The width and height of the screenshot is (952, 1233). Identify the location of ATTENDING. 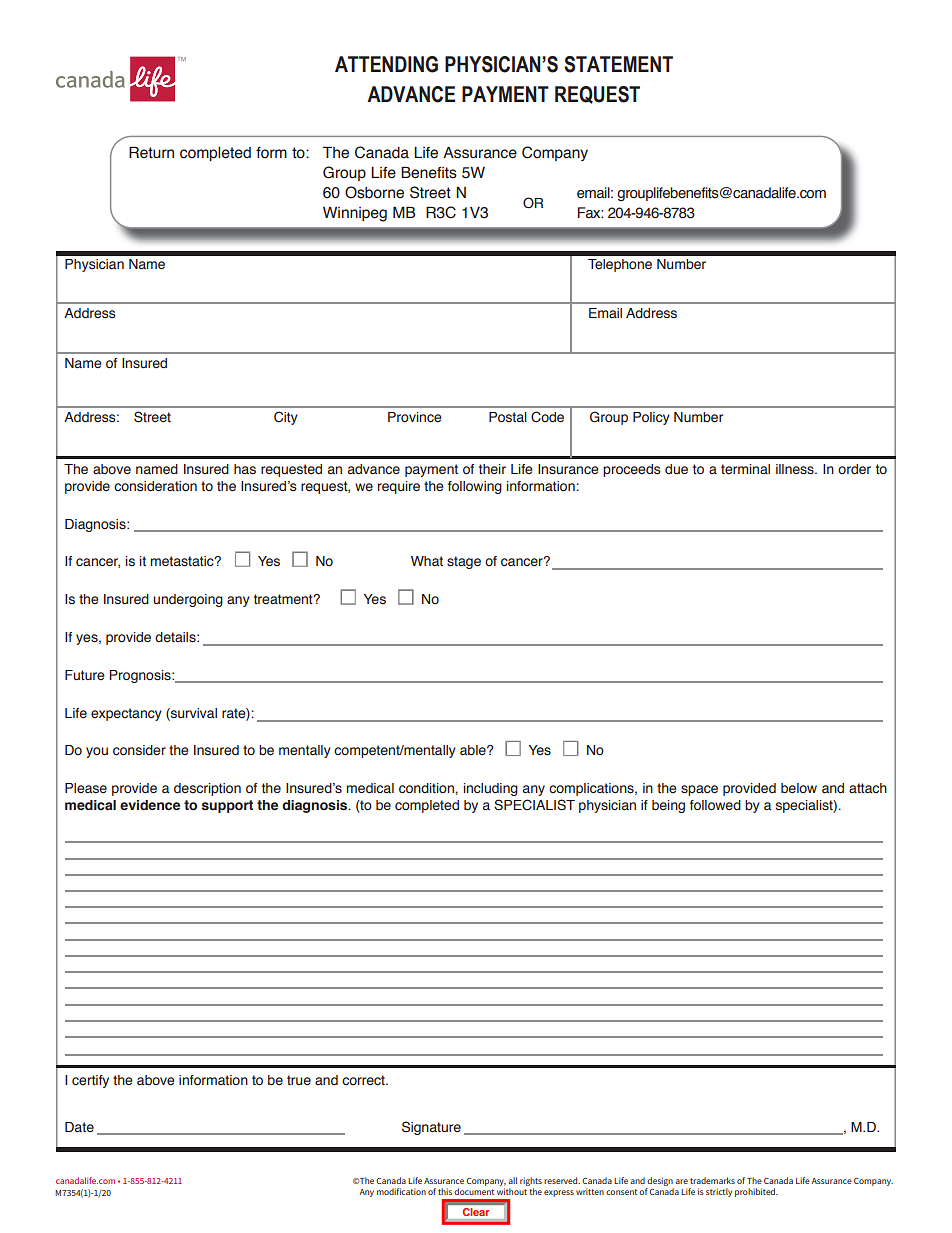
(386, 64).
